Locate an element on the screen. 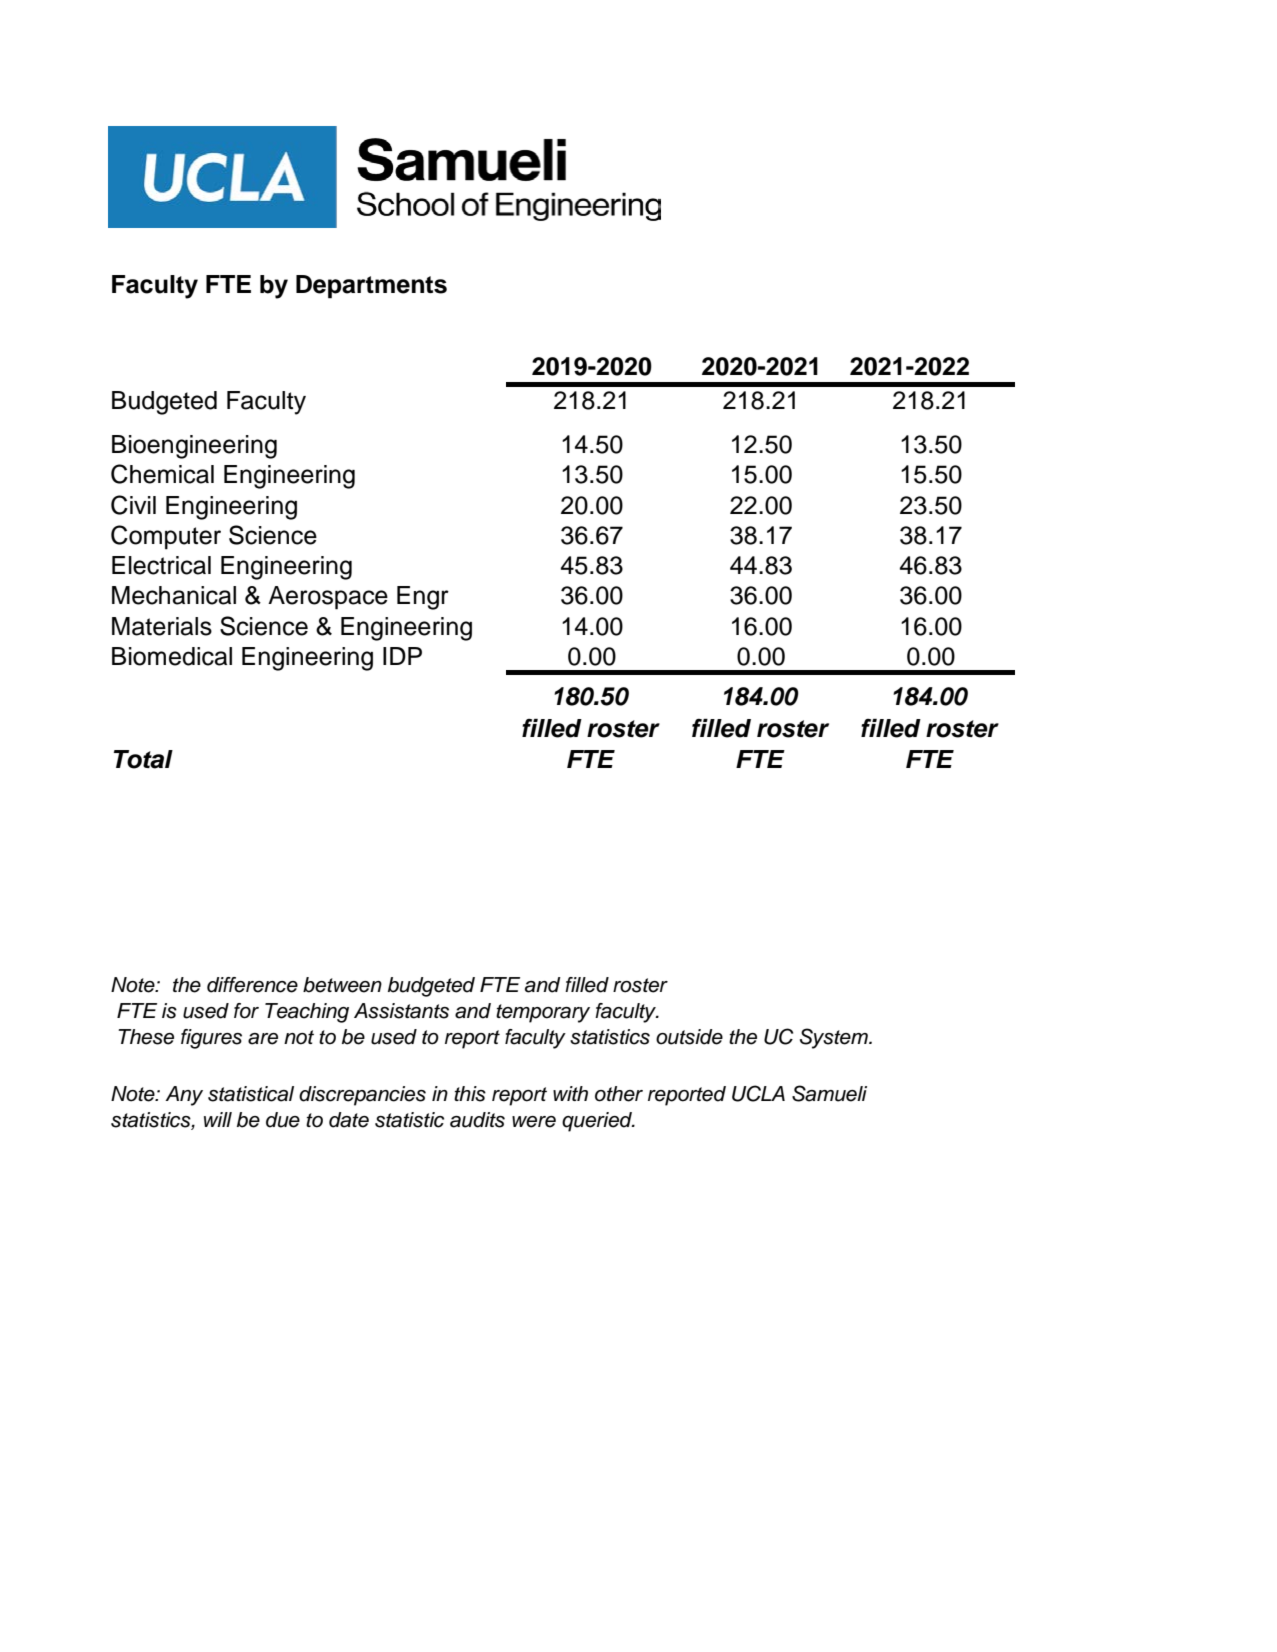 This screenshot has width=1277, height=1652. Departments is located at coordinates (371, 287).
